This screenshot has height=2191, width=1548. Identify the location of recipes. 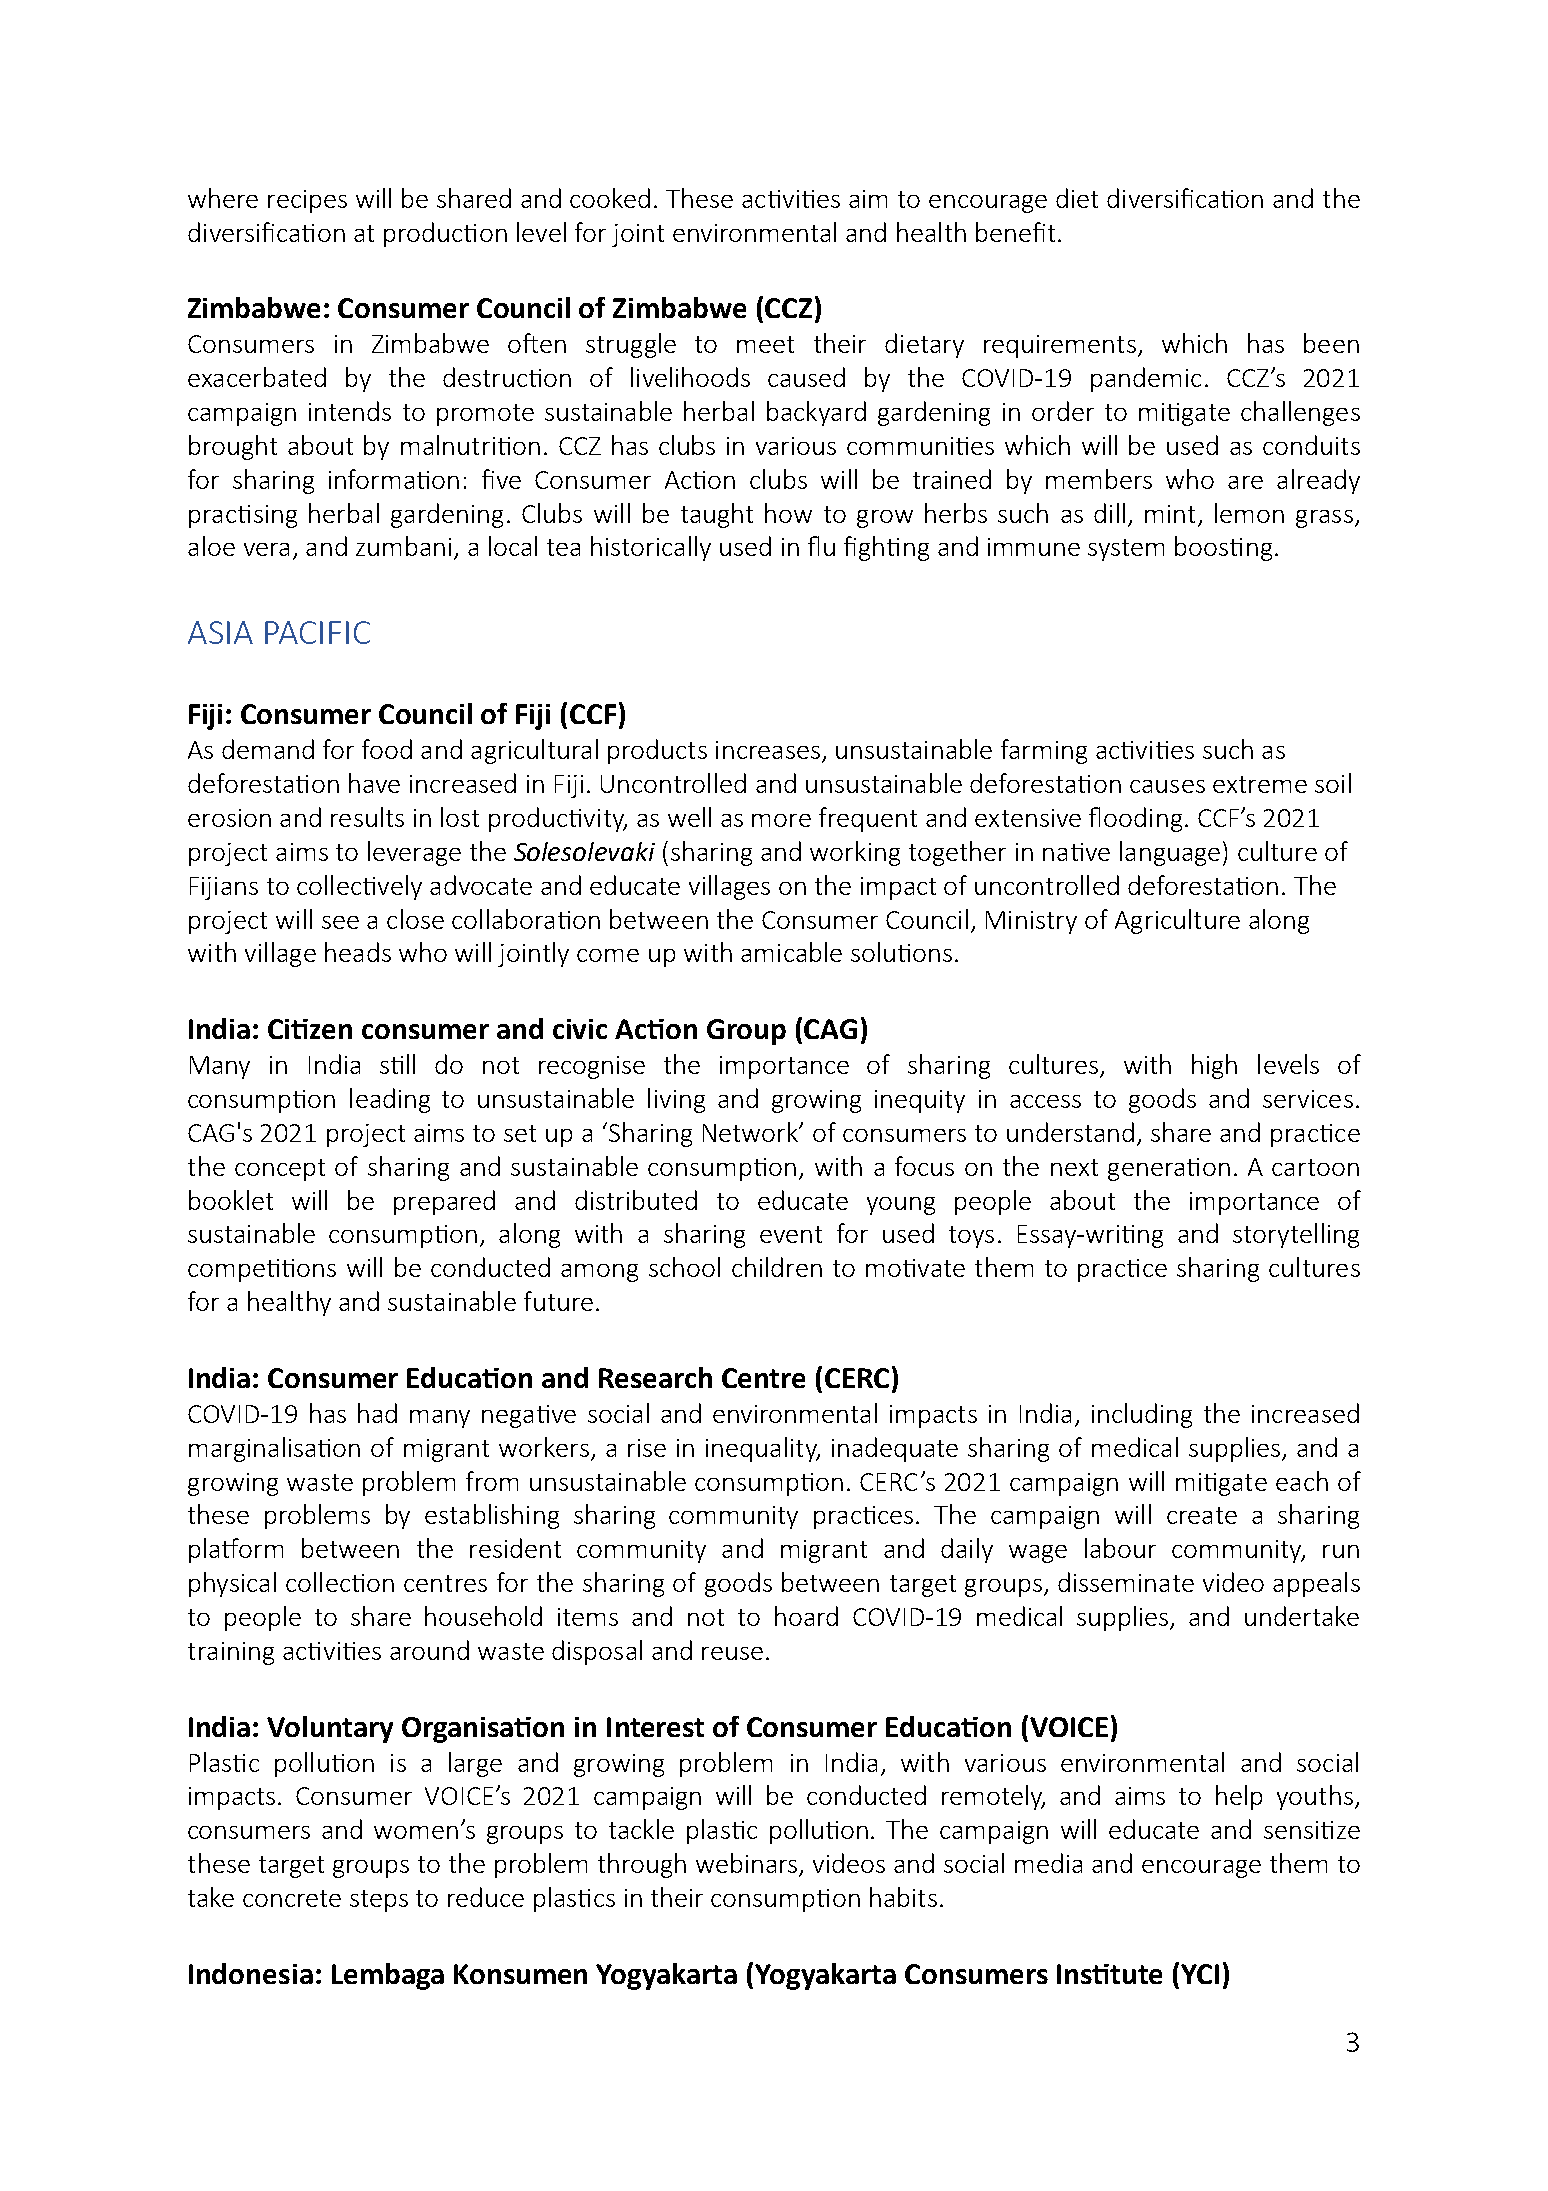
(307, 201).
